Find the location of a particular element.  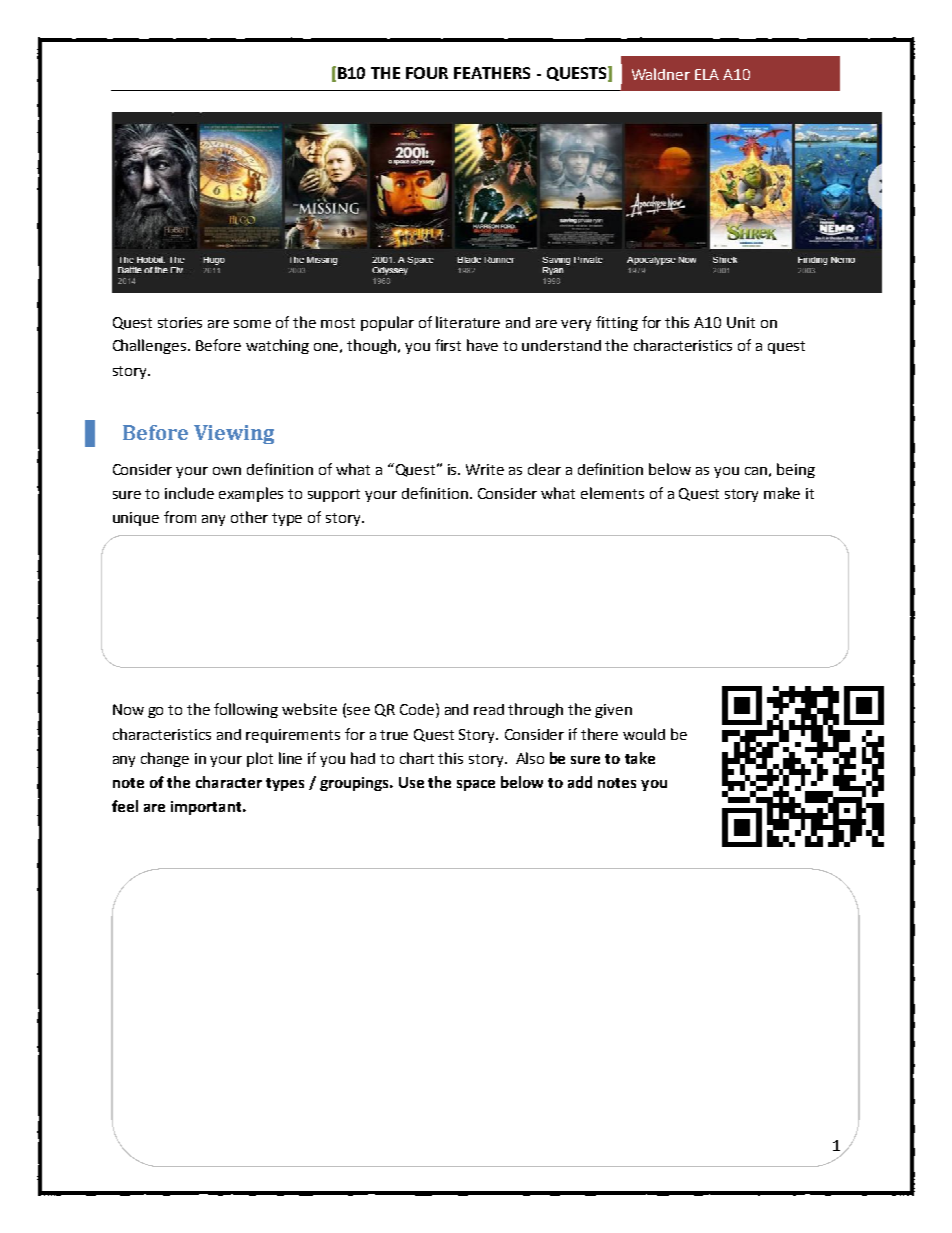

Unit is located at coordinates (741, 322).
